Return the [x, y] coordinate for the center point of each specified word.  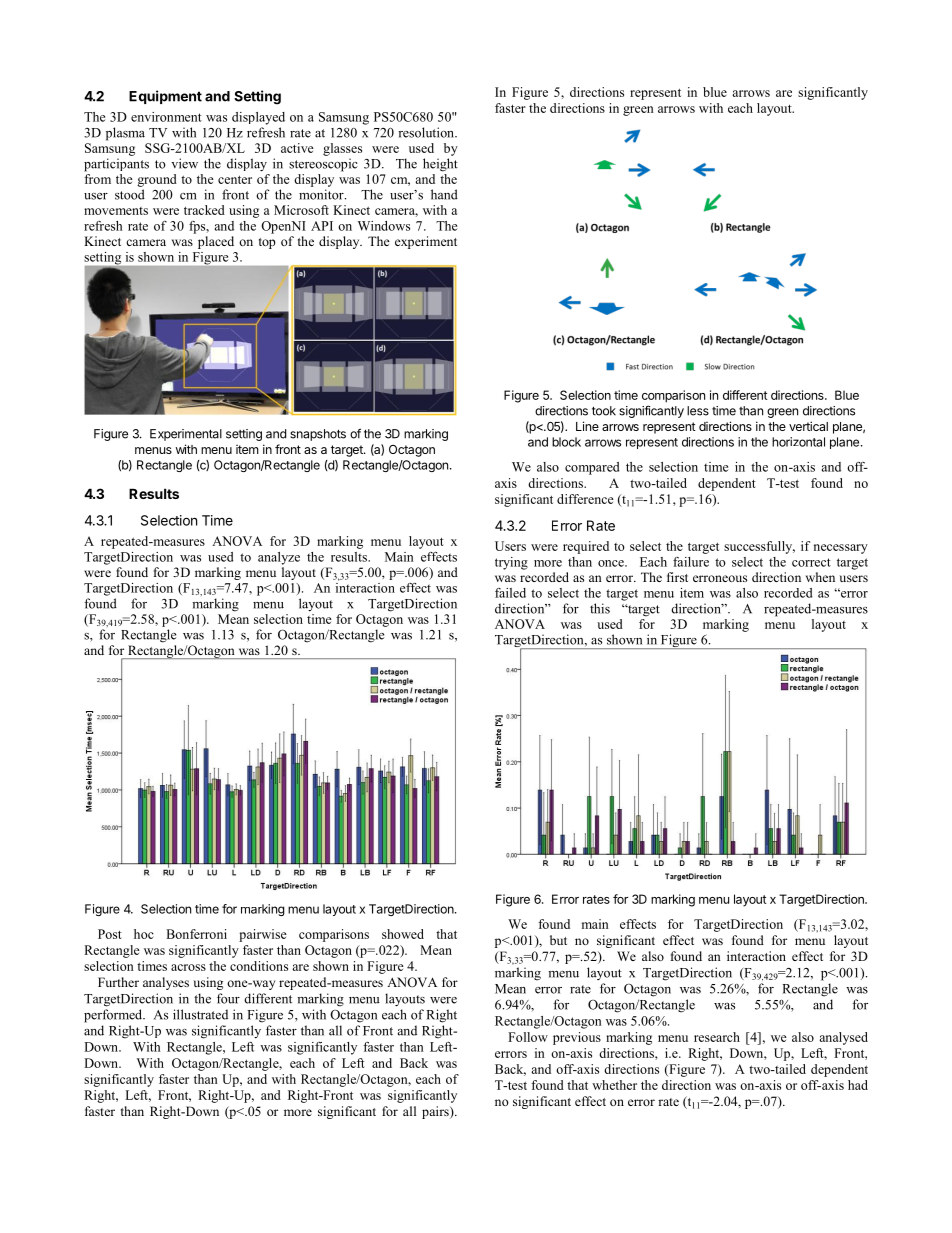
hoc [144, 934]
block [566, 442]
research [717, 1037]
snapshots [318, 435]
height [440, 165]
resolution [427, 132]
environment [166, 117]
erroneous [720, 578]
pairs [436, 1112]
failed [510, 593]
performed [114, 1016]
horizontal [798, 442]
